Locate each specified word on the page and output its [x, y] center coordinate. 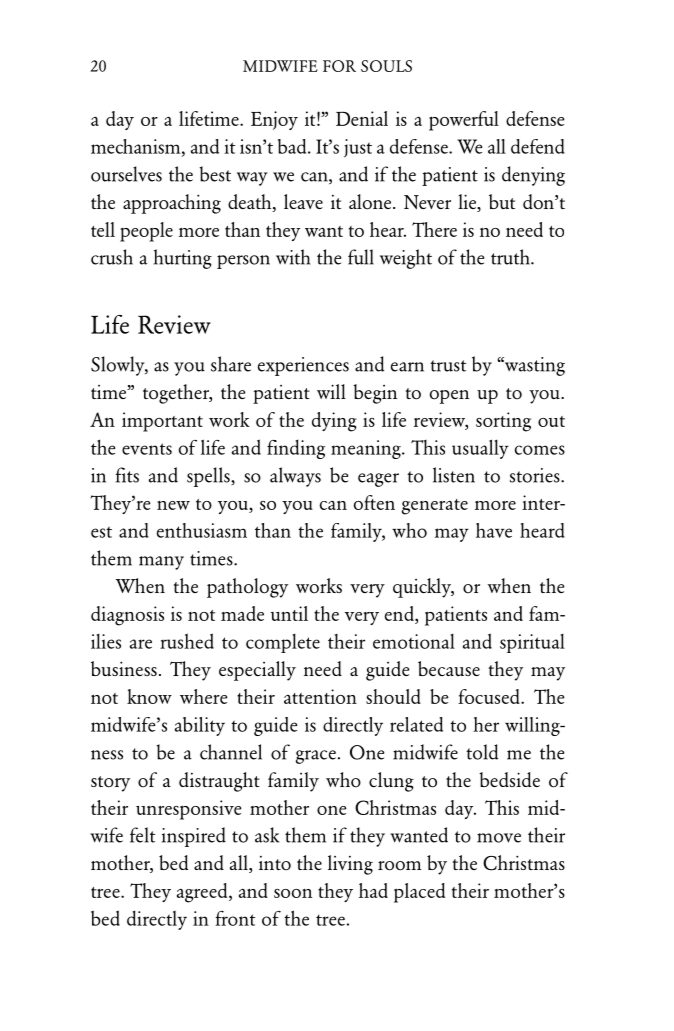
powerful [464, 121]
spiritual [532, 643]
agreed [203, 893]
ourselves [126, 174]
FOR [339, 66]
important [162, 422]
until [289, 613]
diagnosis [127, 616]
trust [448, 366]
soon [293, 893]
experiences [303, 366]
